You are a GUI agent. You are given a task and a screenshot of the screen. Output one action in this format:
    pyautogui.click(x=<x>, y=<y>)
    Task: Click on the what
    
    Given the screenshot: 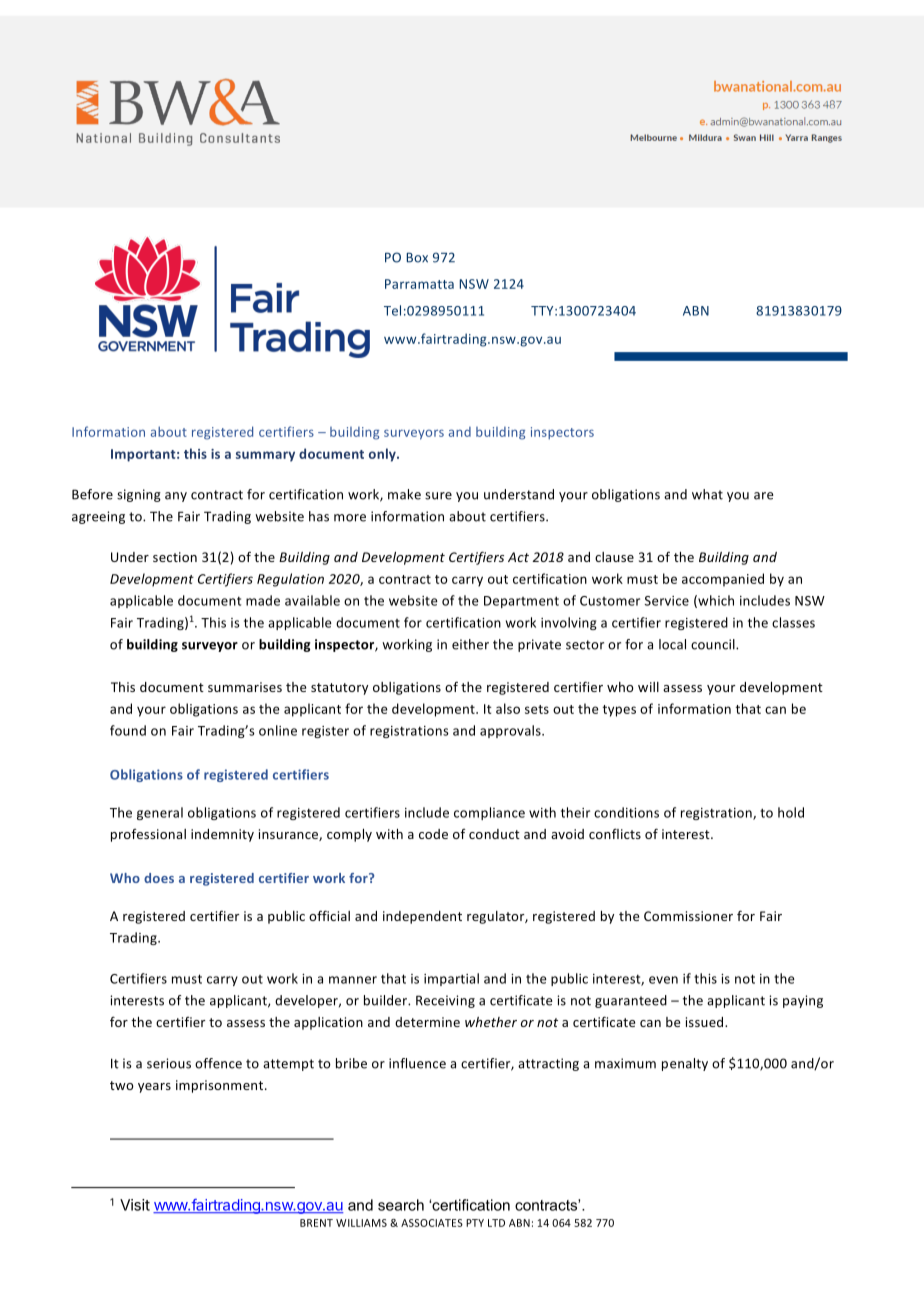 What is the action you would take?
    pyautogui.click(x=707, y=494)
